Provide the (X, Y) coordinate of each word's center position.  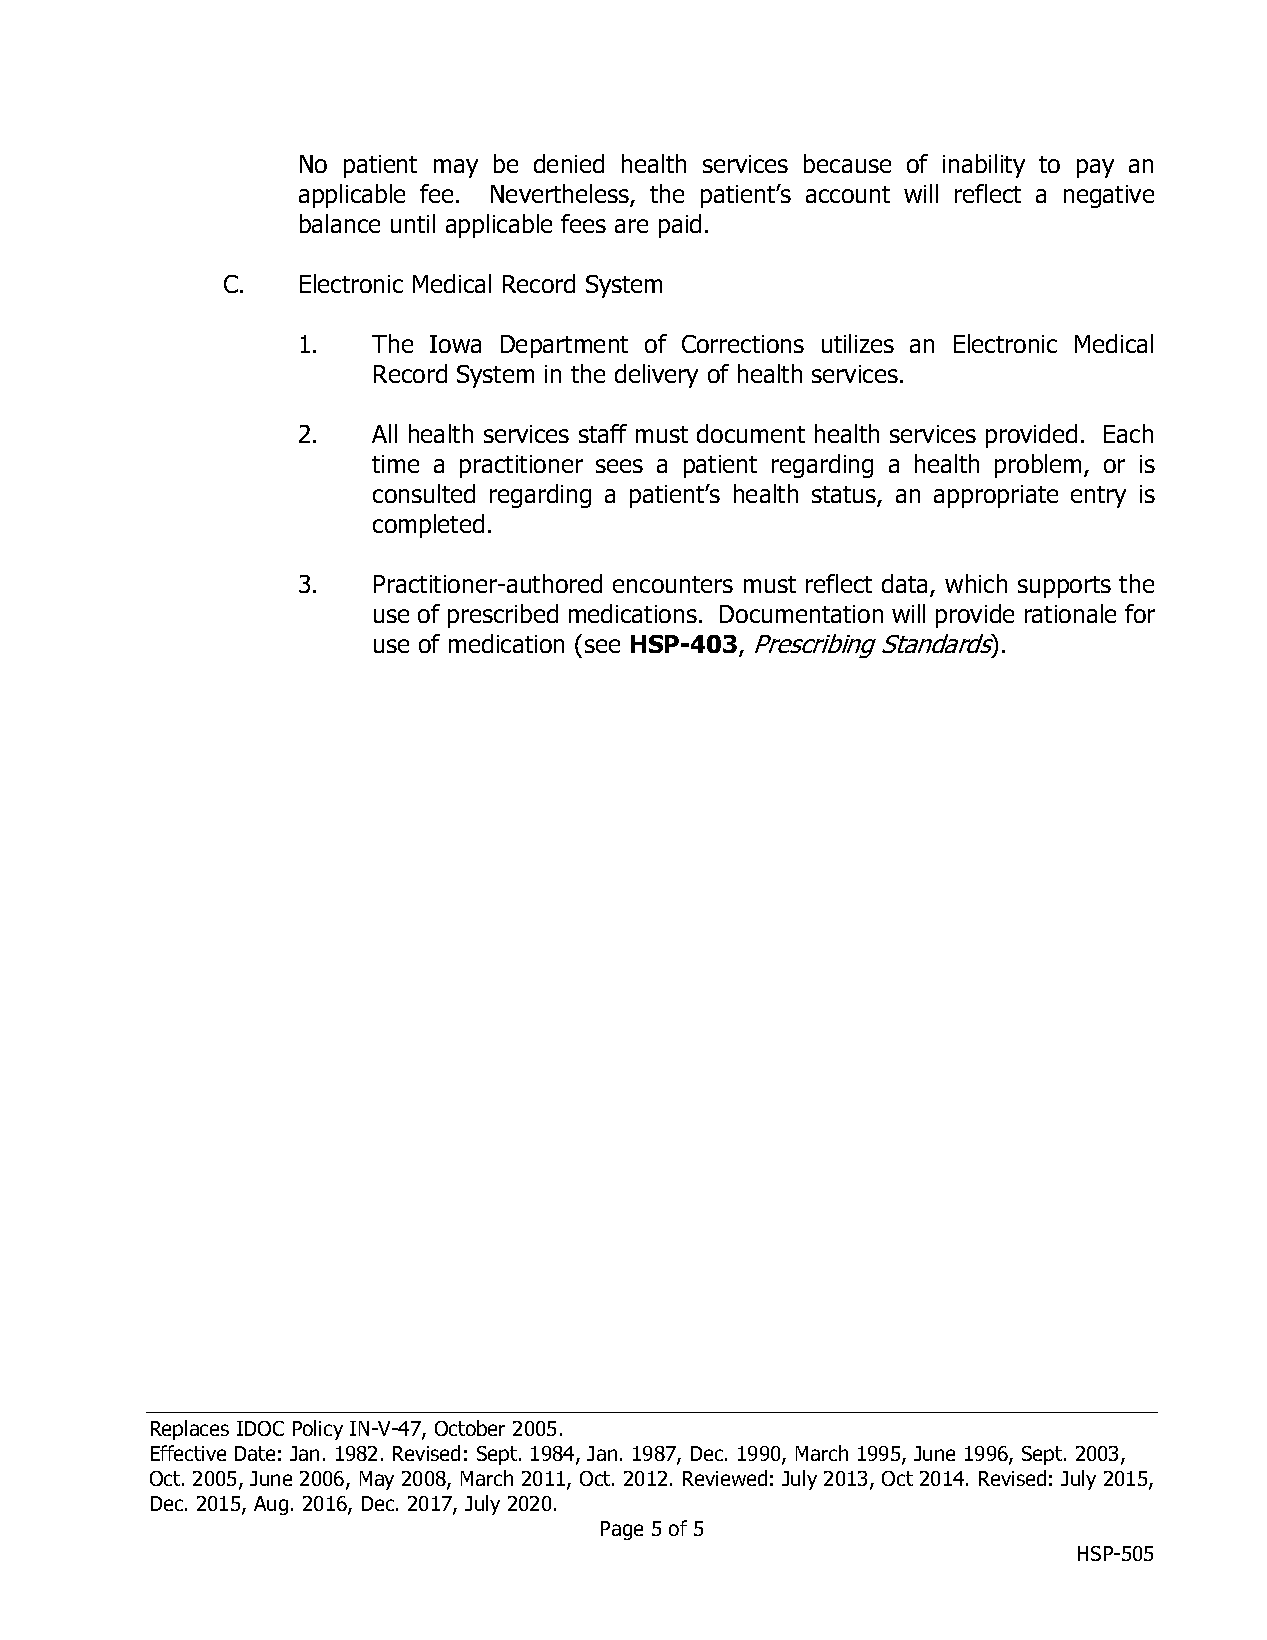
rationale (1070, 613)
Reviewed (725, 1478)
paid (680, 226)
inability (984, 166)
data (906, 585)
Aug (271, 1505)
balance (340, 223)
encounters (673, 584)
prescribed (503, 616)
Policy (318, 1430)
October (470, 1428)
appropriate (996, 496)
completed (428, 526)
